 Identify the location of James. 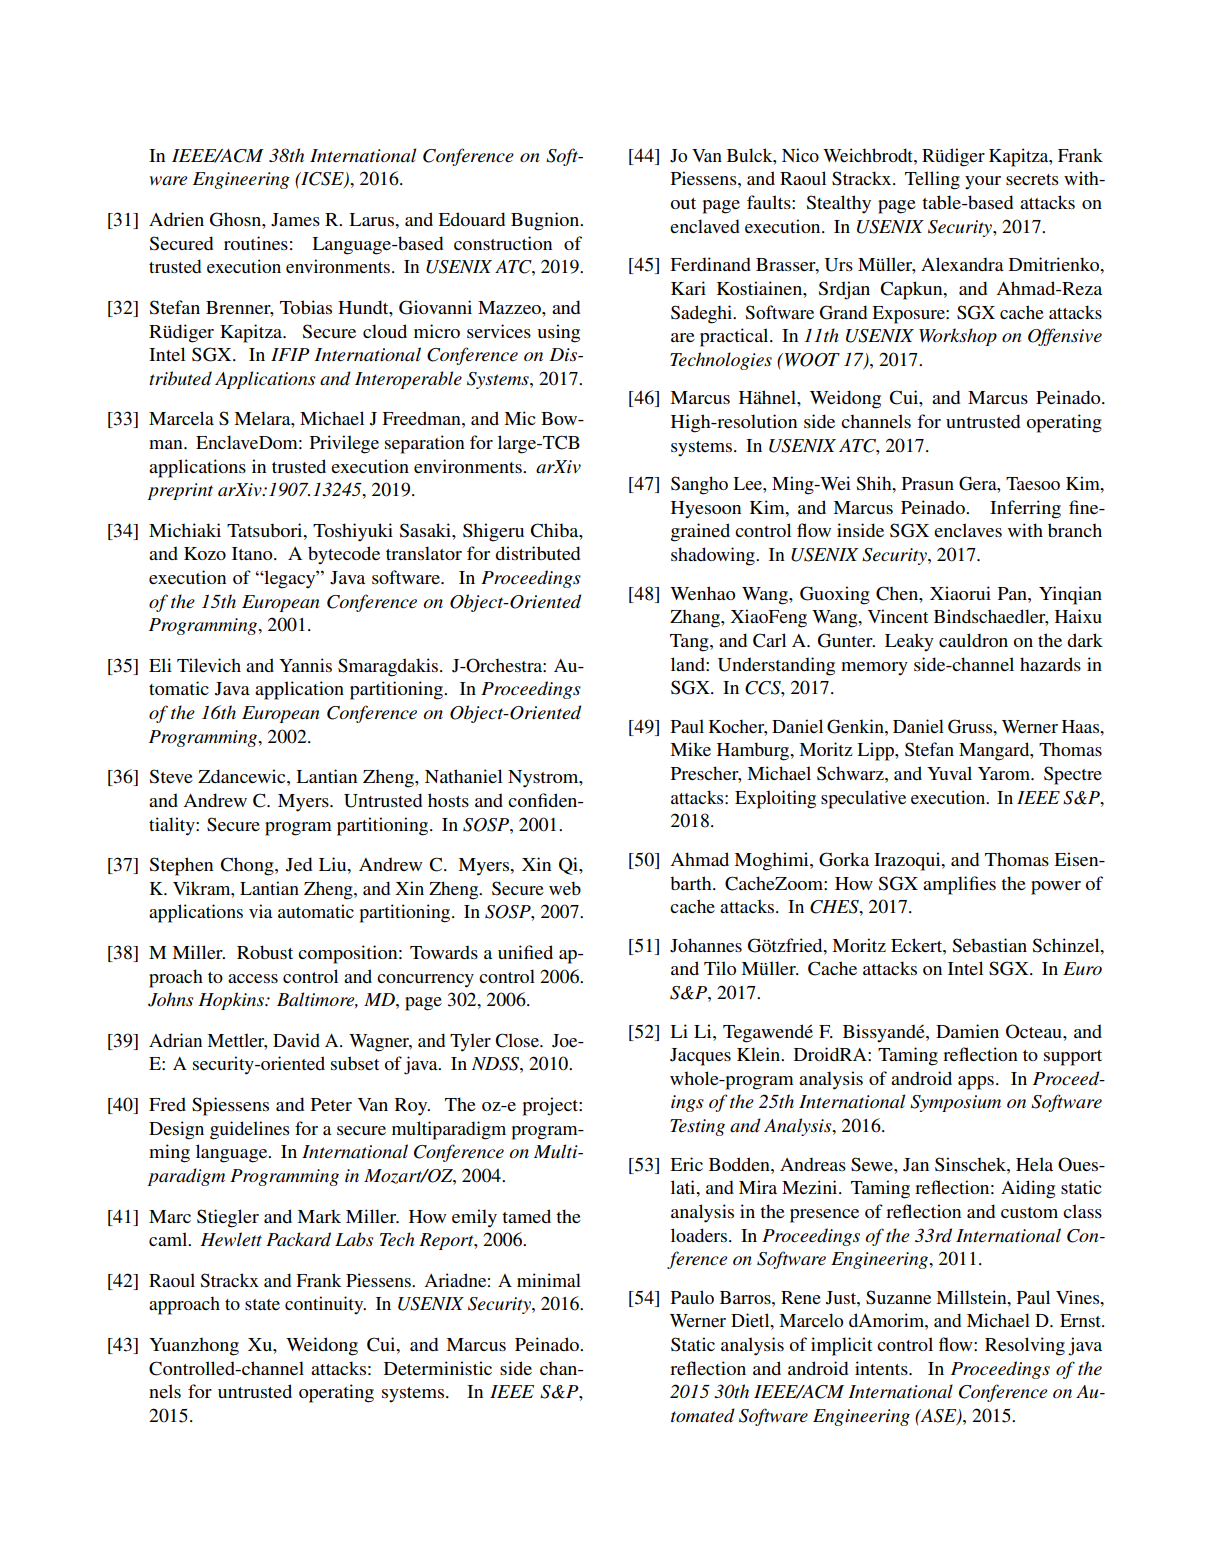
(295, 220).
